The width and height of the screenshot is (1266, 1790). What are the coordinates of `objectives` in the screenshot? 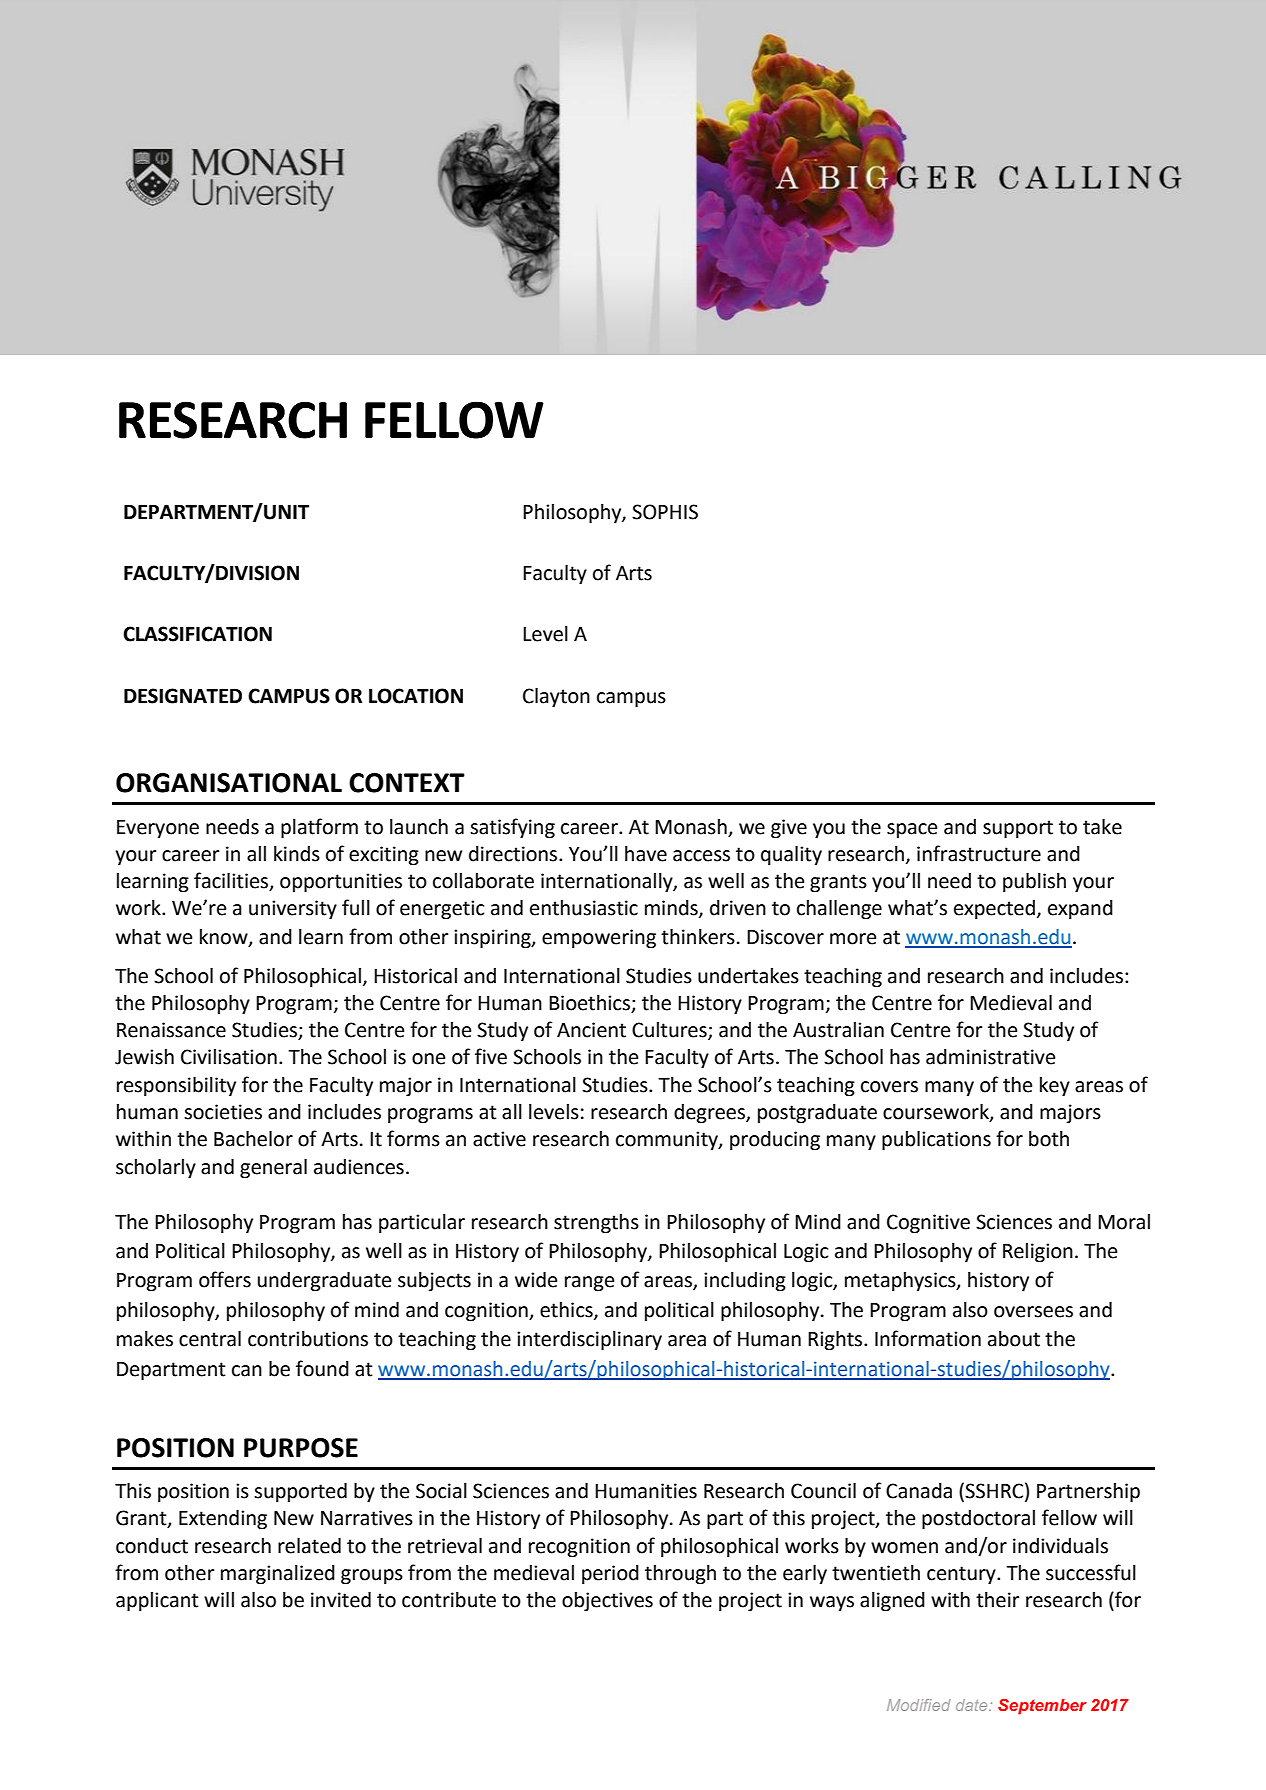 It's located at (607, 1602).
